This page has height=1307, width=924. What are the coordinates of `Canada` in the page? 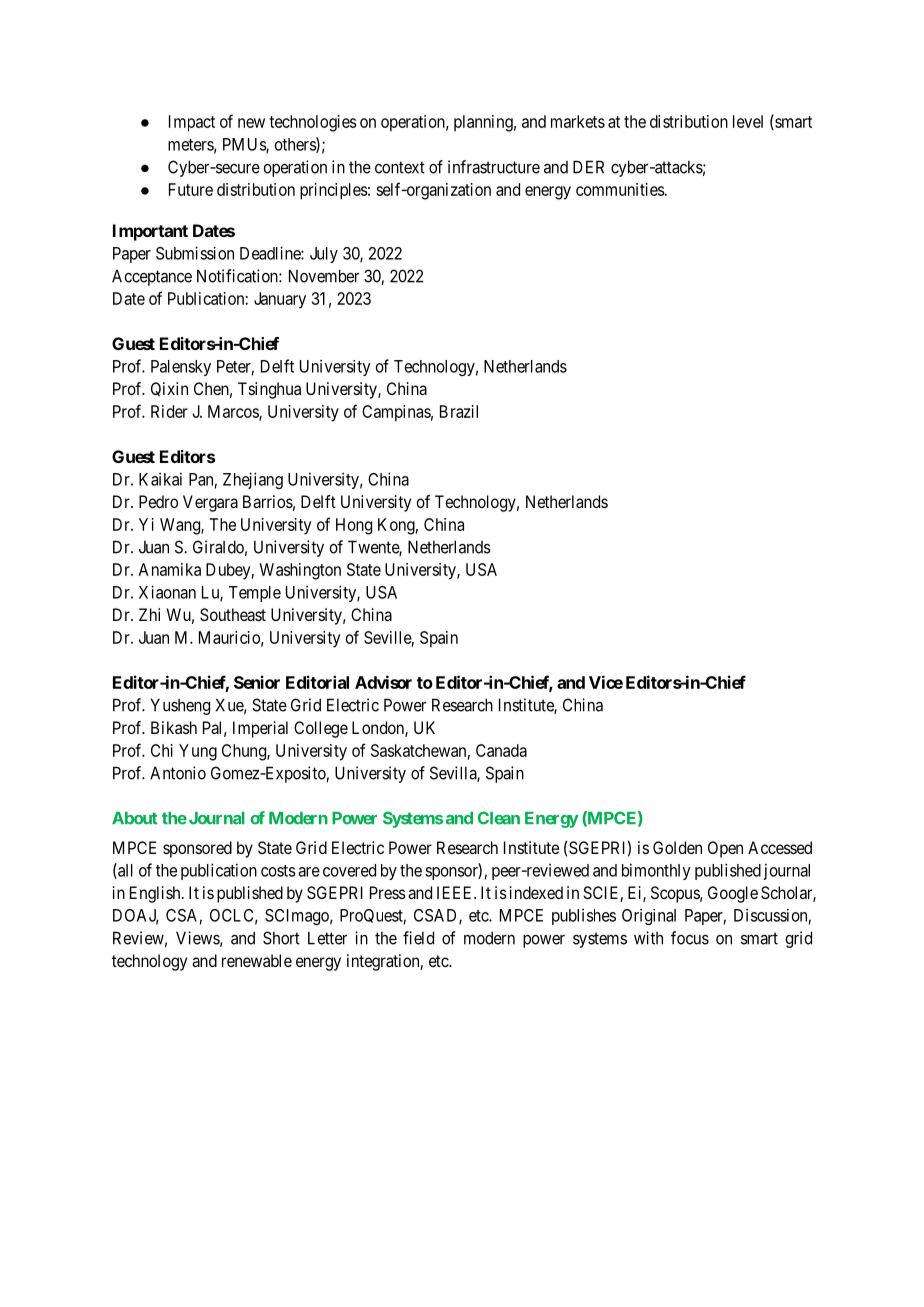 It's located at (501, 750).
